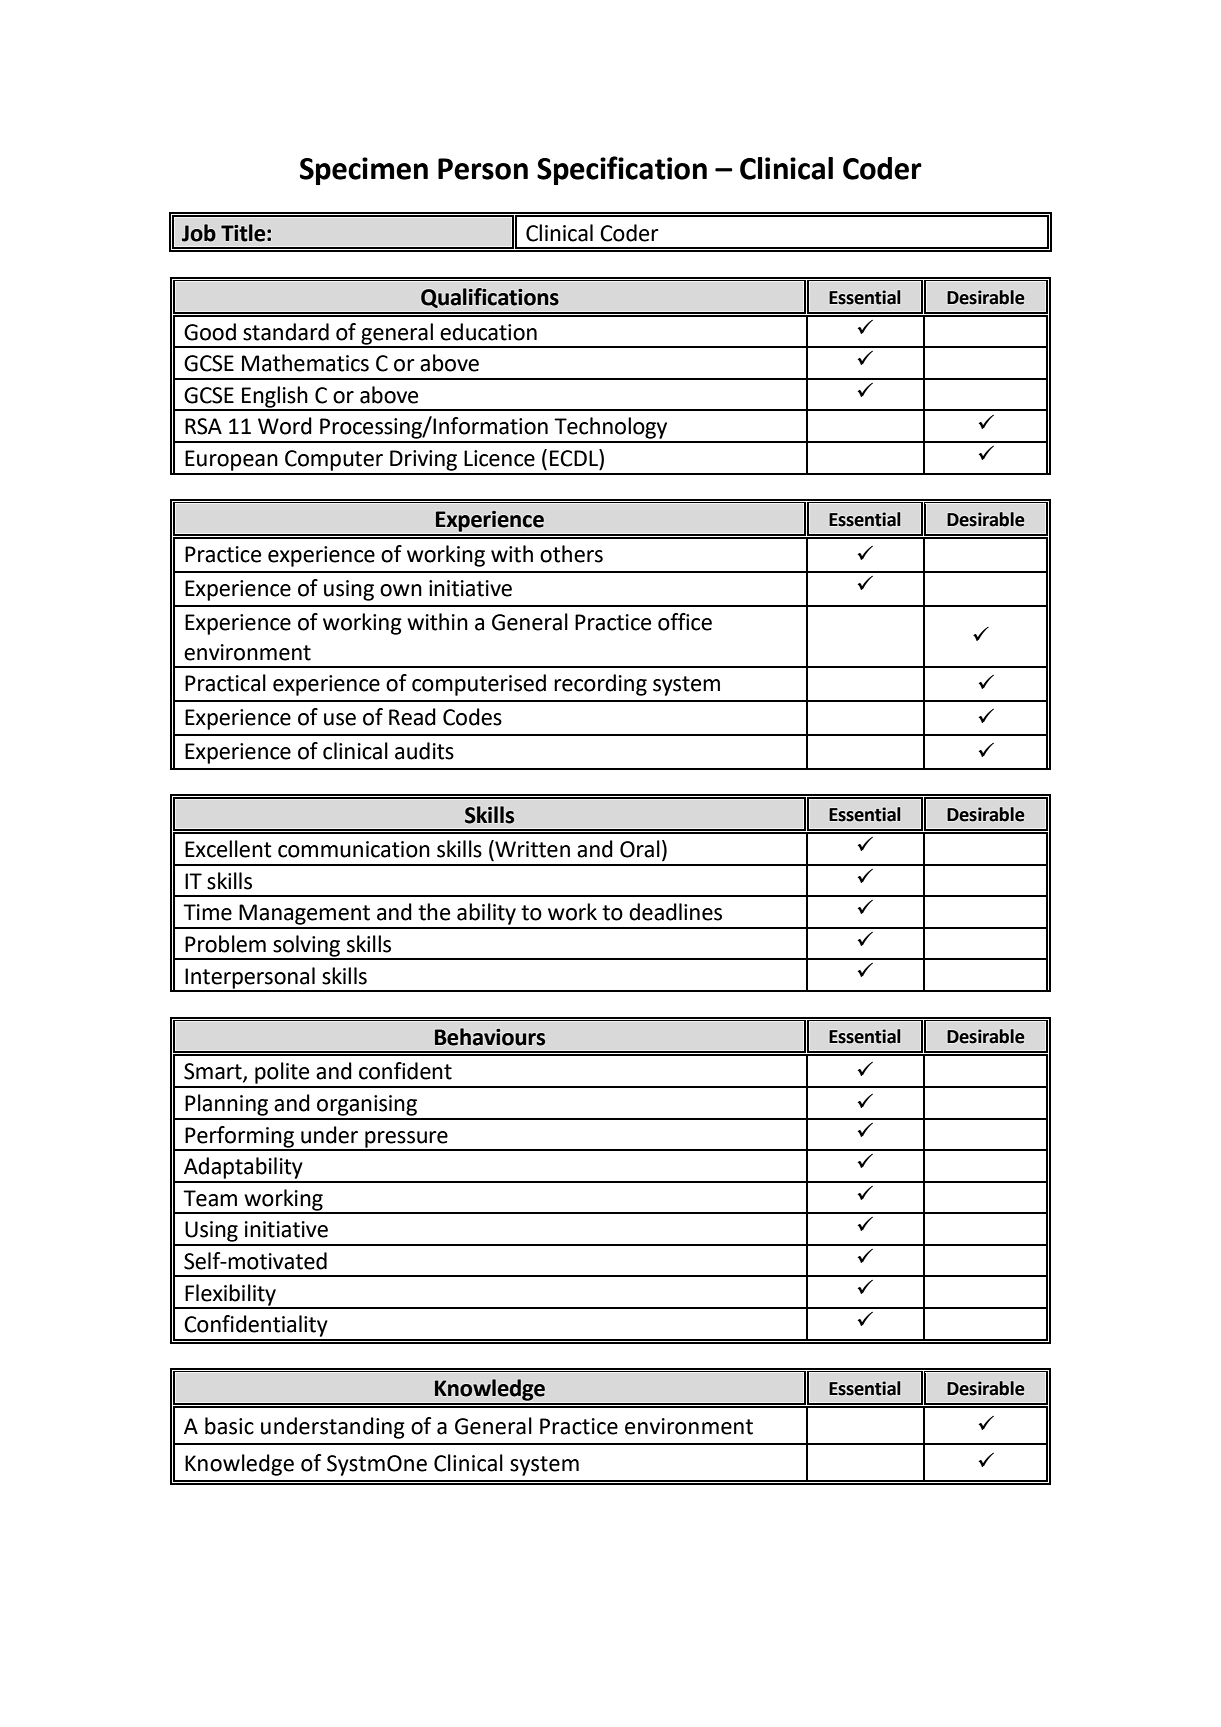 The image size is (1221, 1727). I want to click on Excellent, so click(228, 849).
